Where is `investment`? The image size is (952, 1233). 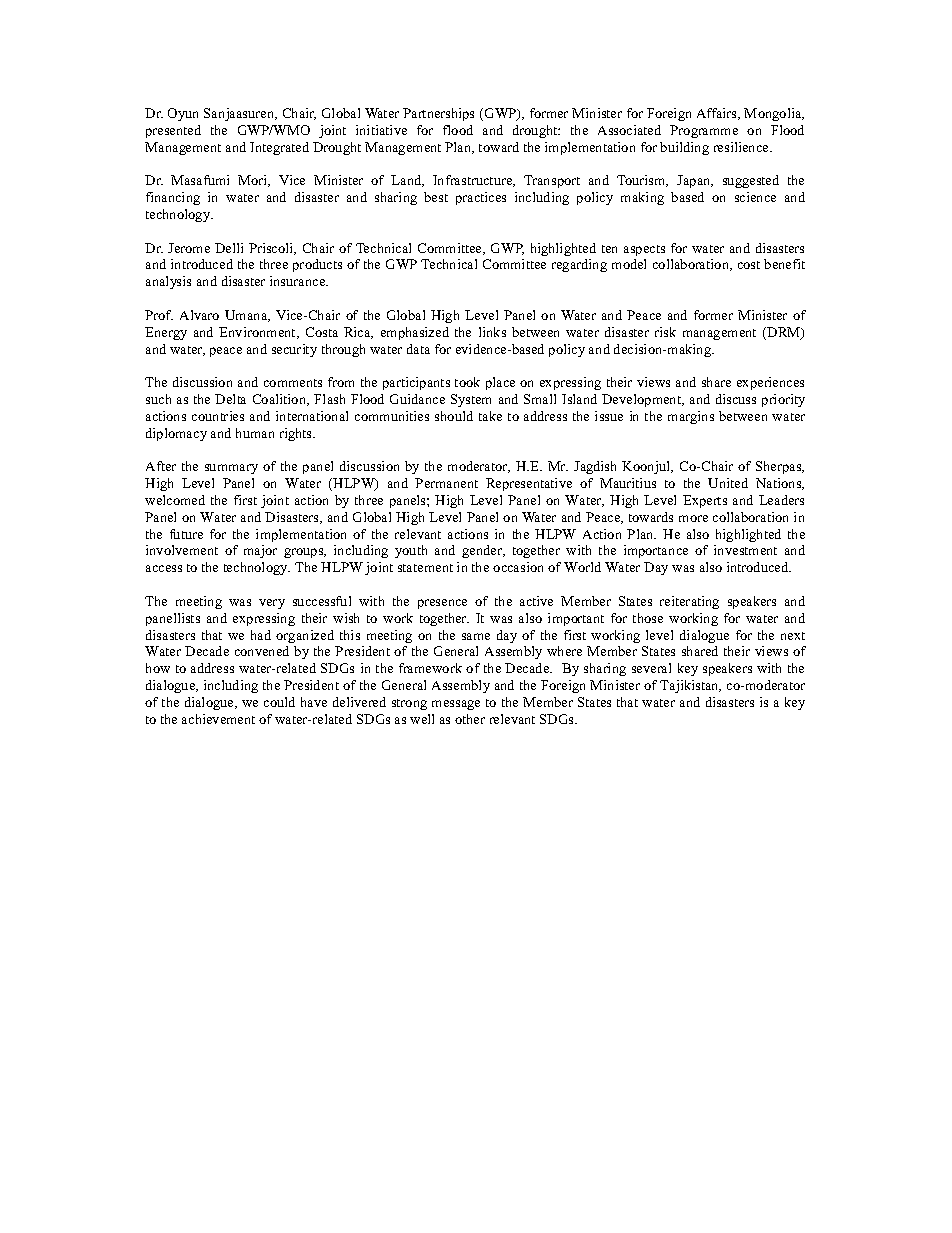 investment is located at coordinates (745, 550).
